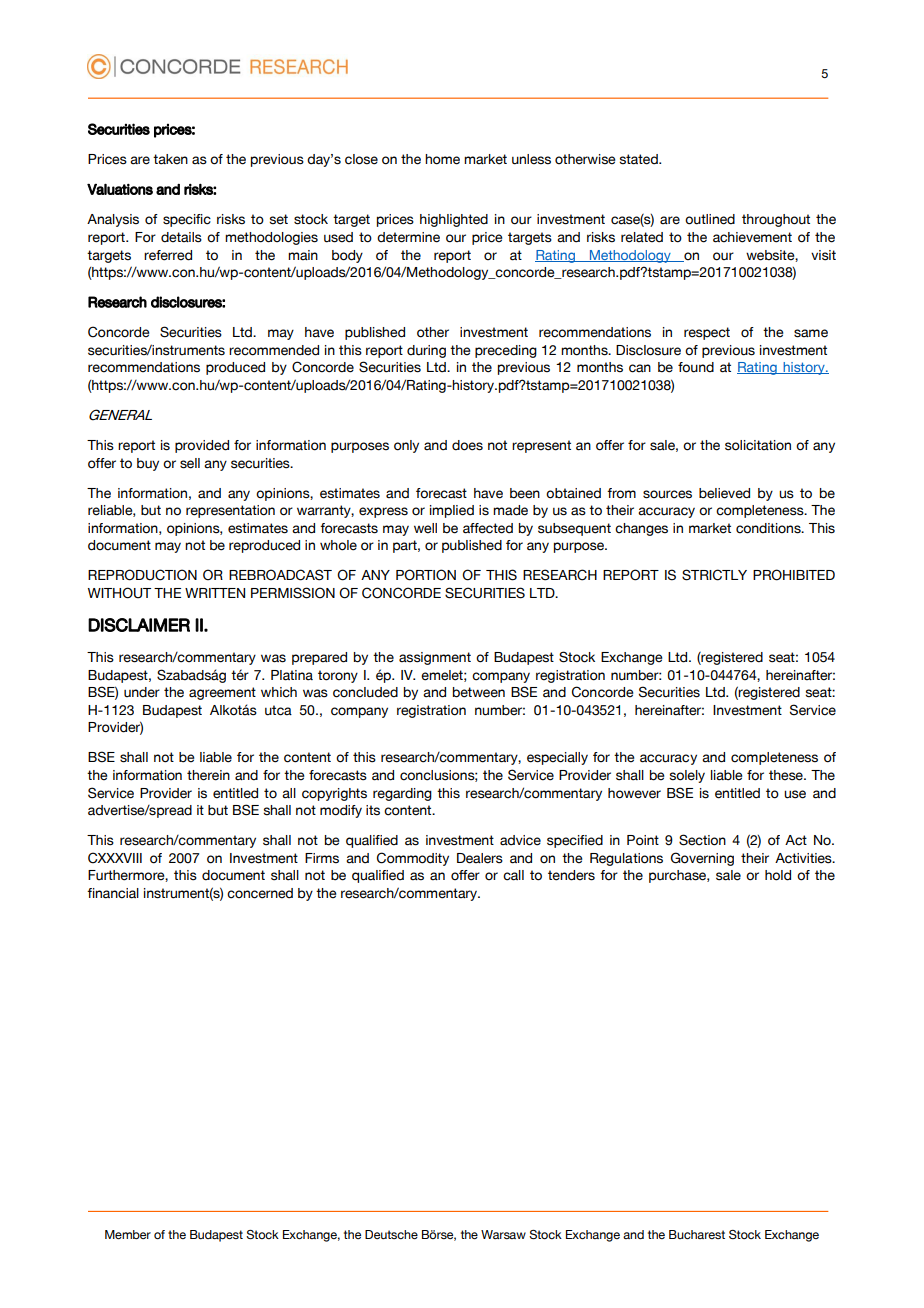 This page has height=1308, width=924. Describe the element at coordinates (769, 528) in the page. I see `conditions` at that location.
